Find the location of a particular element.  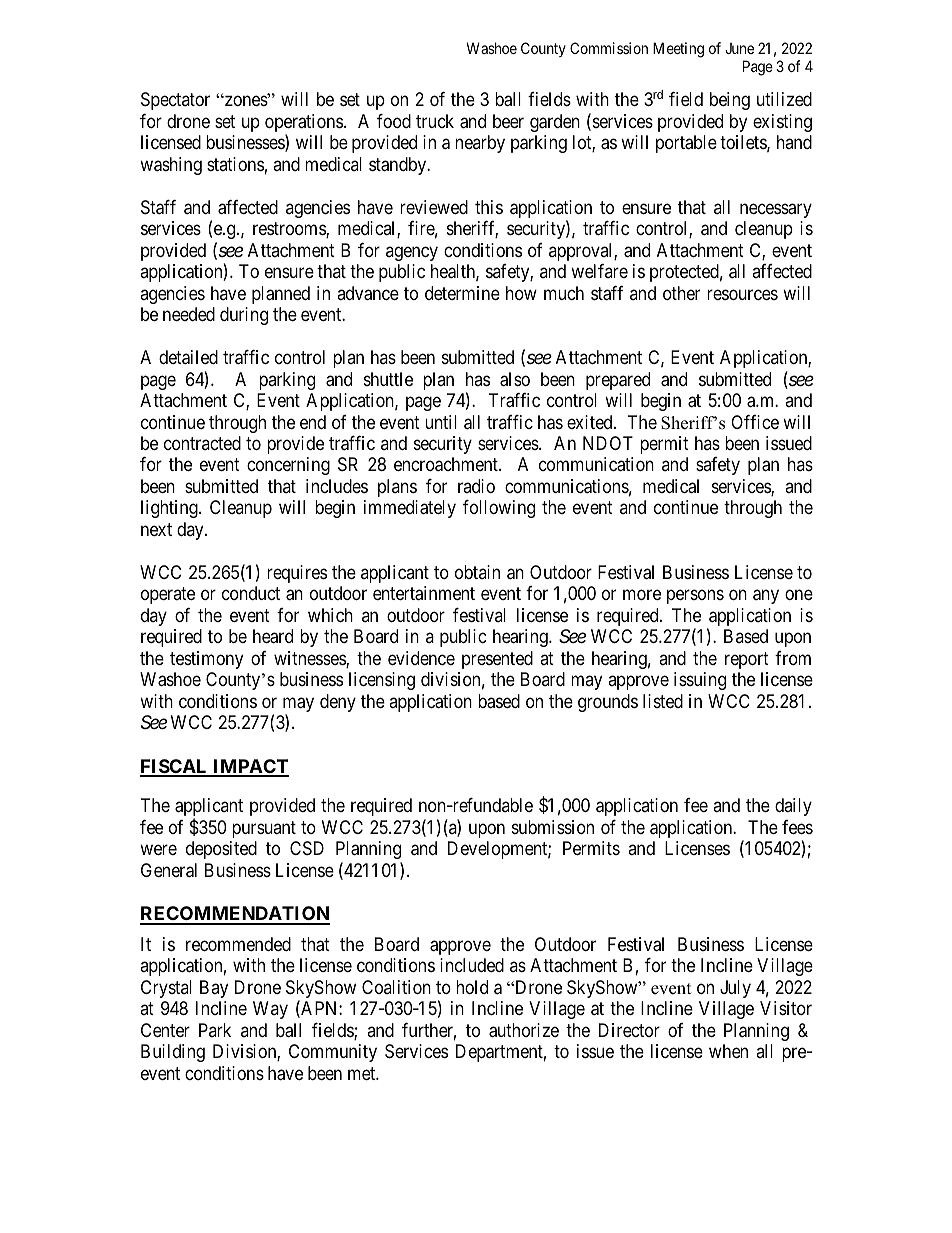

detailed is located at coordinates (188, 357).
